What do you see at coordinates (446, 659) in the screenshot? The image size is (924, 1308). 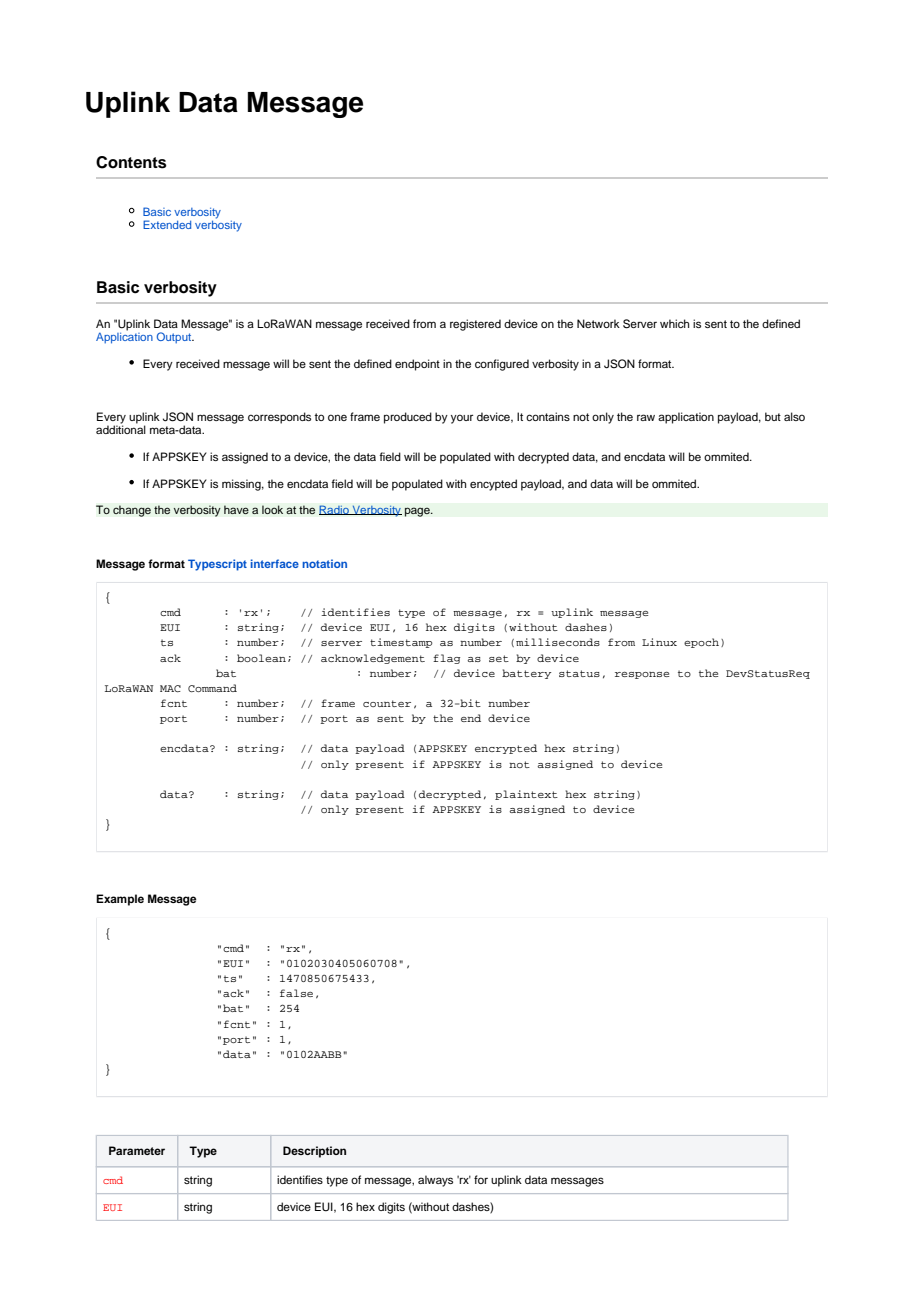 I see `flag` at bounding box center [446, 659].
